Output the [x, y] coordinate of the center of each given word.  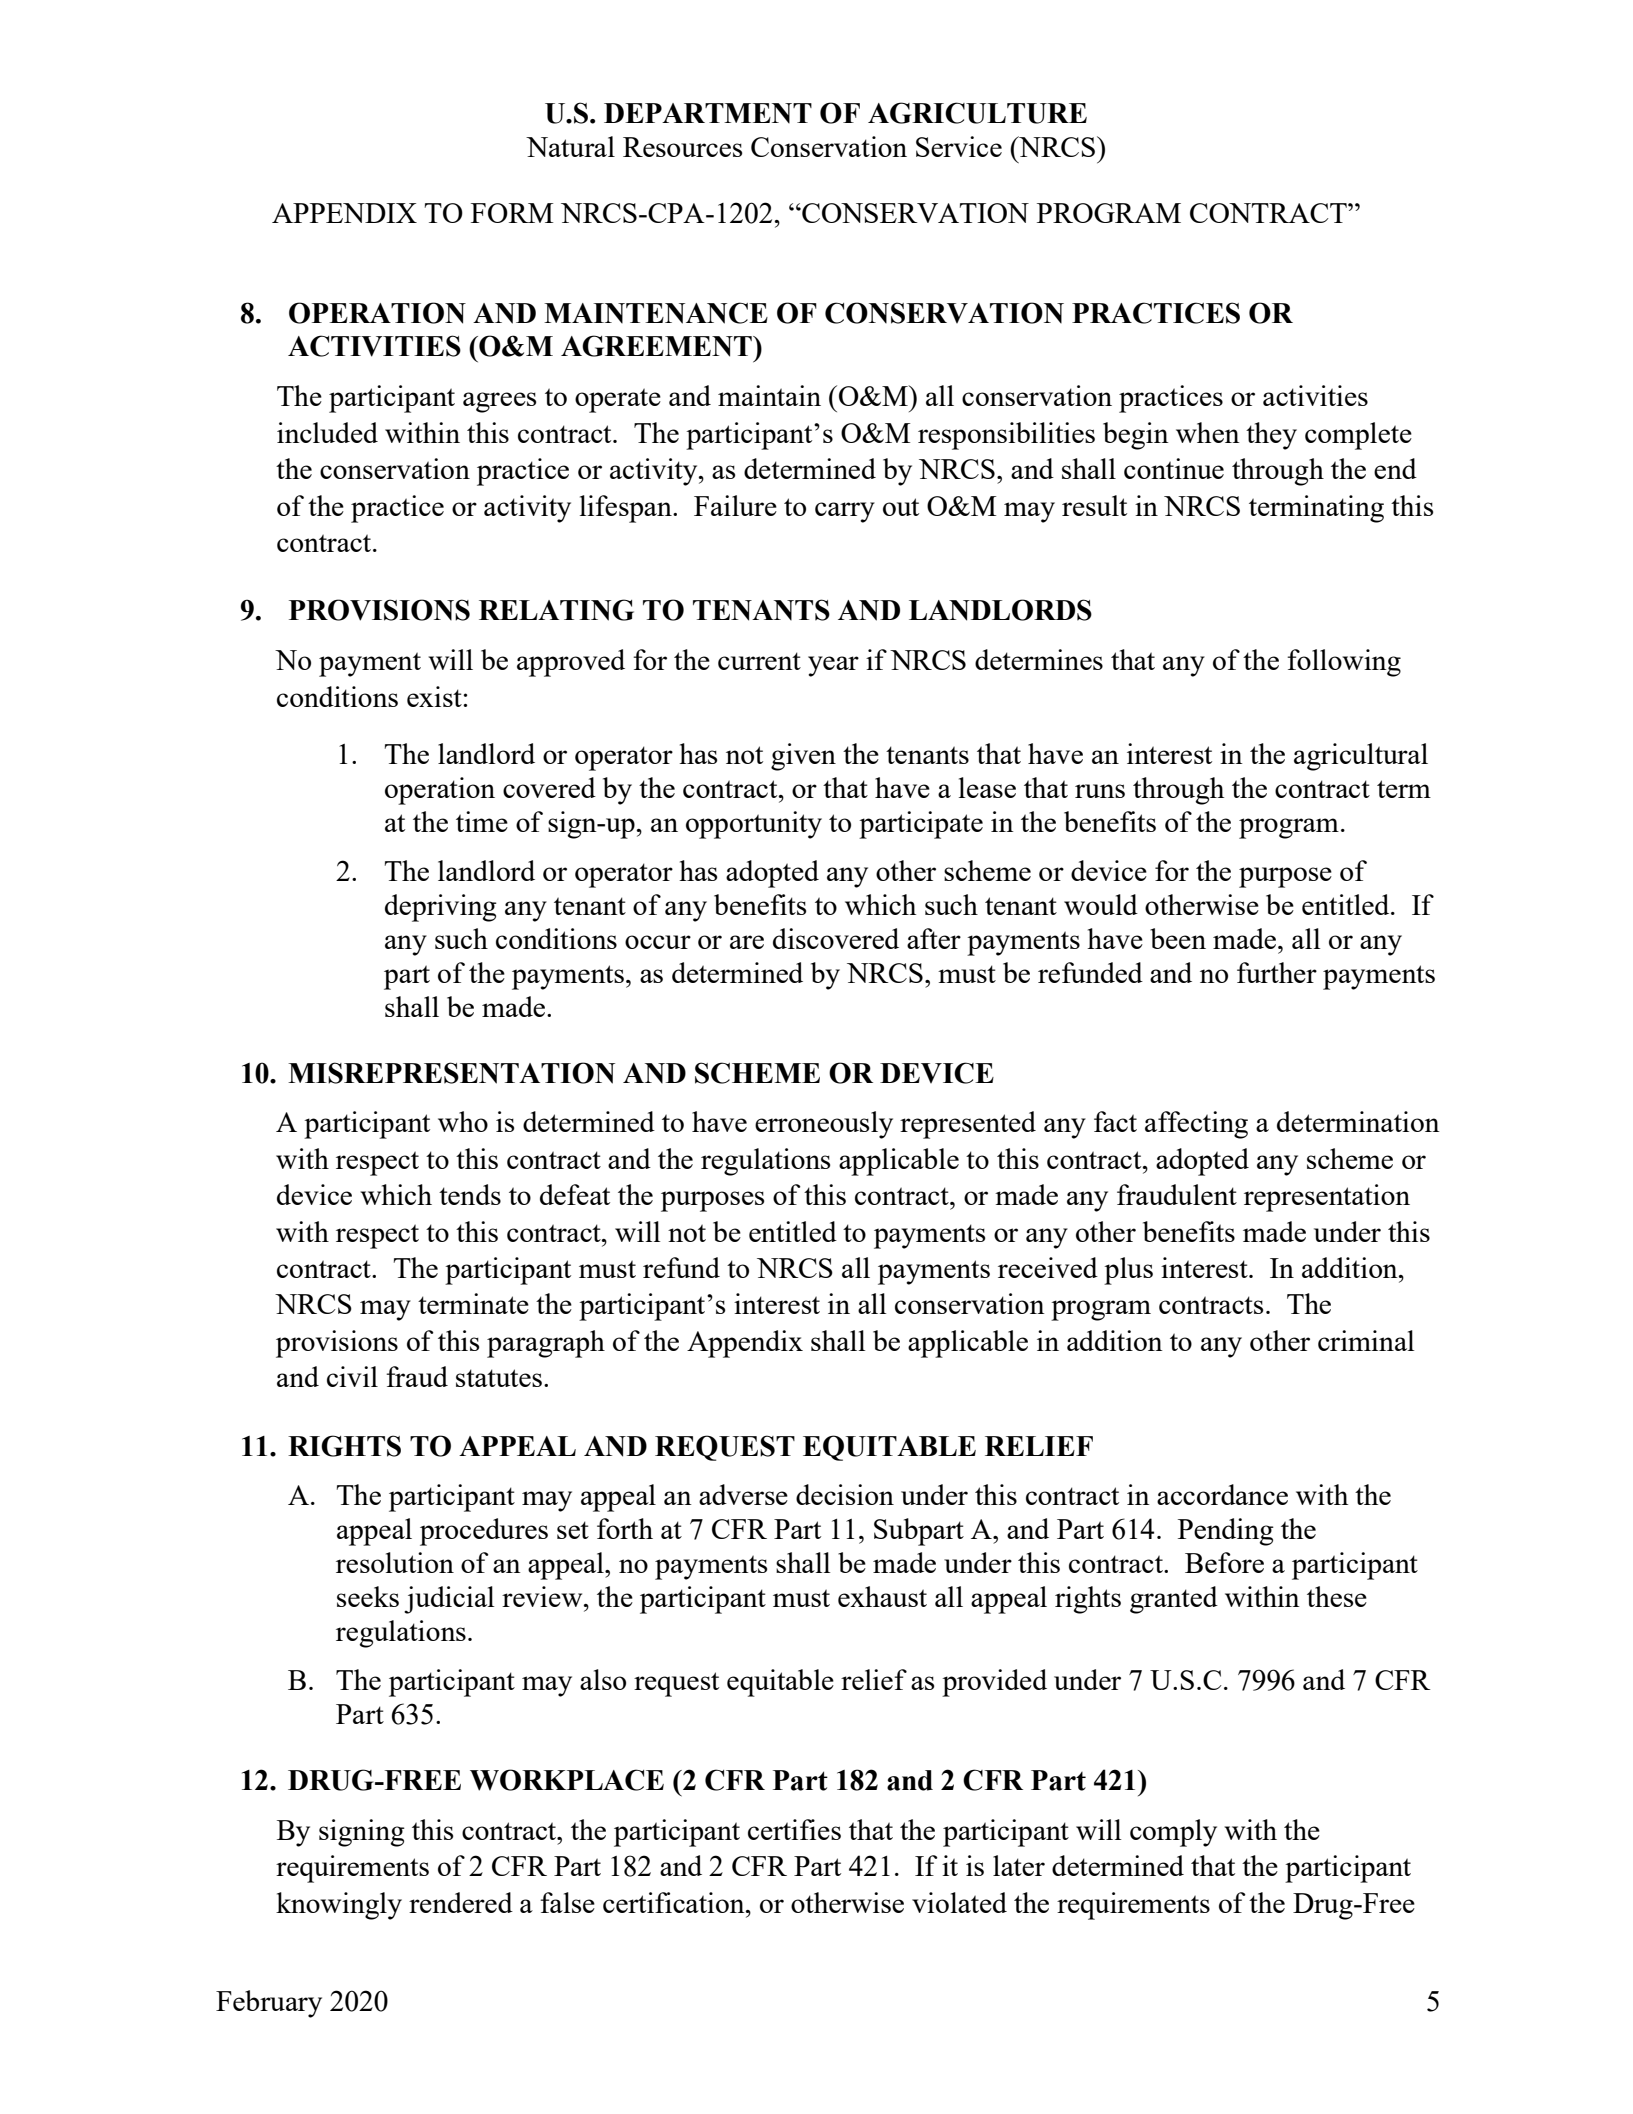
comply [1173, 1833]
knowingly [339, 1906]
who [463, 1121]
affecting [1196, 1125]
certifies [794, 1829]
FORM [512, 213]
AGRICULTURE [977, 113]
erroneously [824, 1125]
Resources [682, 147]
